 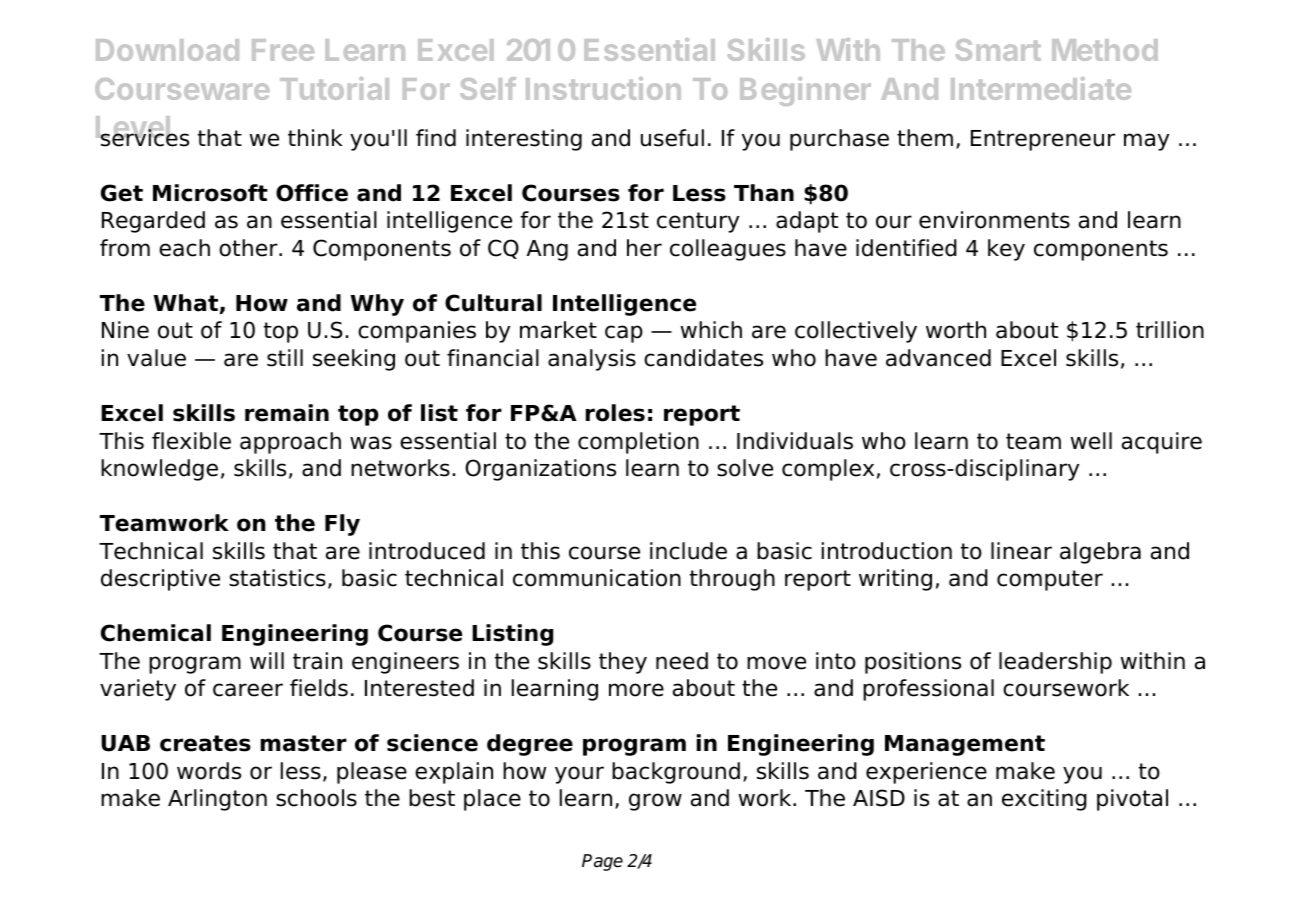 I want to click on Instruction, so click(x=603, y=88).
